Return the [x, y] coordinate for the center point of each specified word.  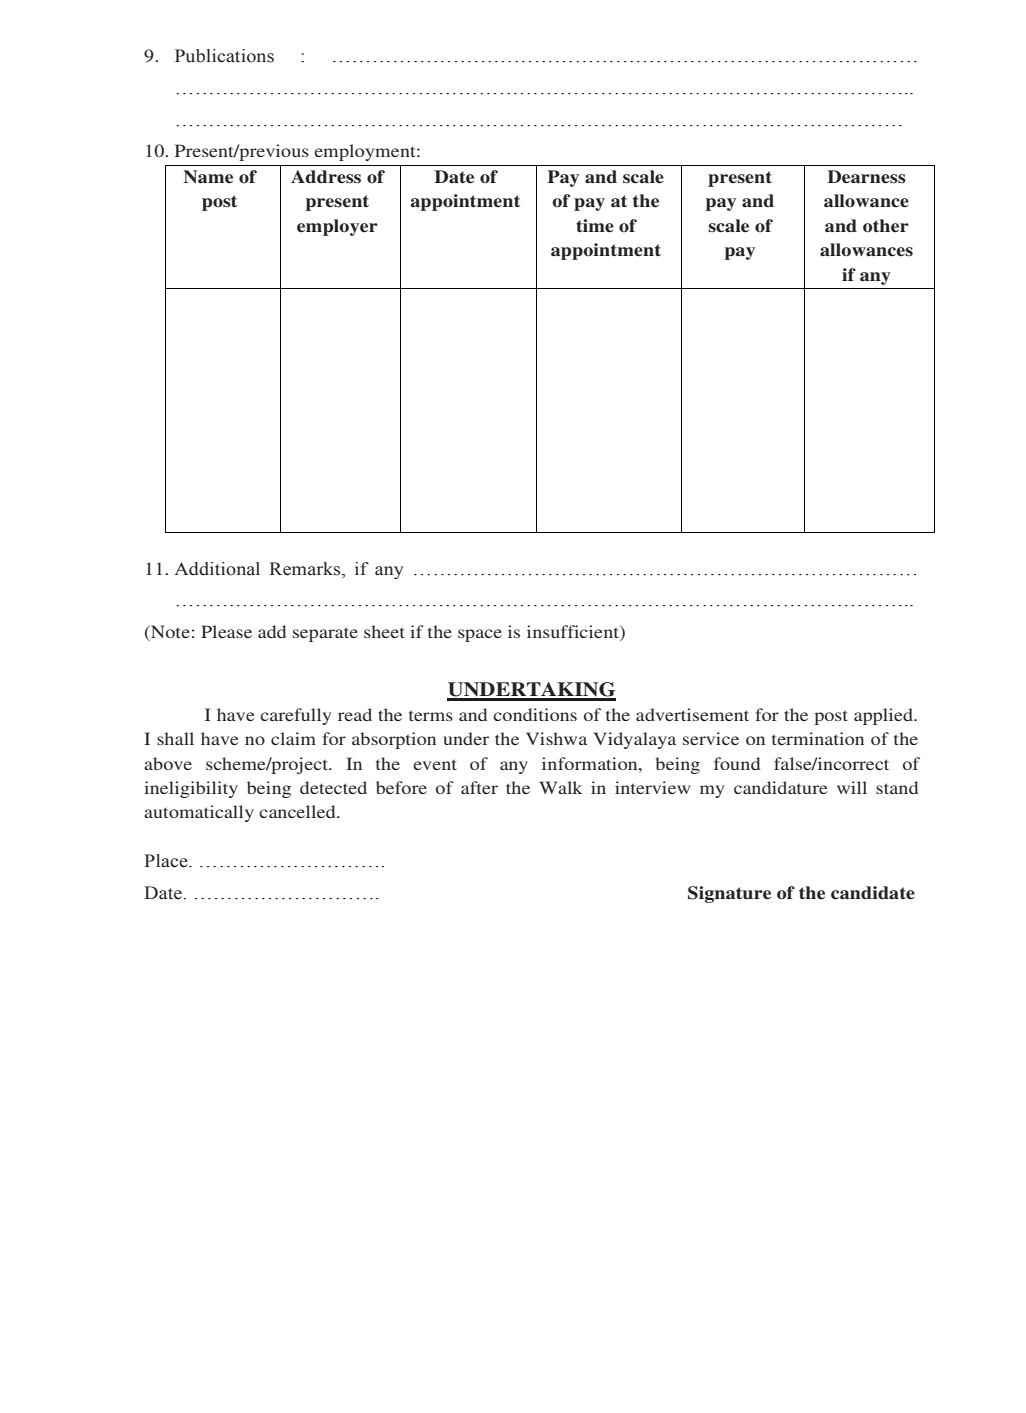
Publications [224, 56]
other [886, 226]
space [480, 635]
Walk [560, 787]
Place [167, 861]
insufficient [574, 633]
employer [337, 227]
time [595, 226]
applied [884, 716]
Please [226, 631]
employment [366, 152]
